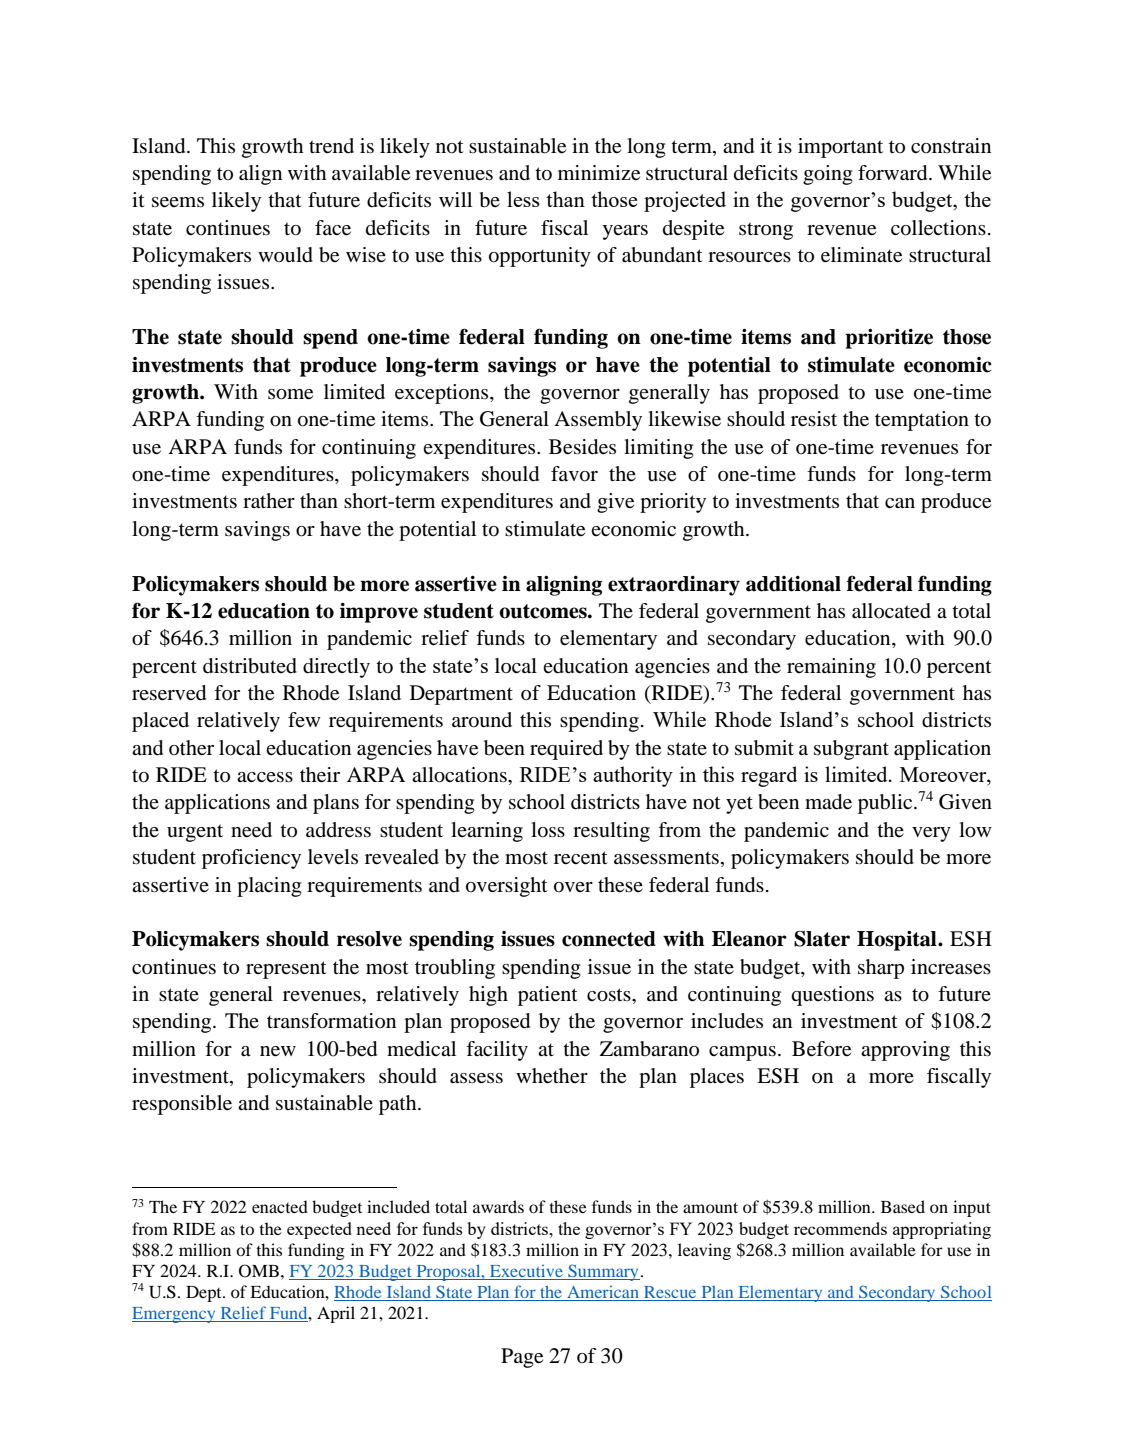  What do you see at coordinates (599, 173) in the screenshot?
I see `minimize` at bounding box center [599, 173].
